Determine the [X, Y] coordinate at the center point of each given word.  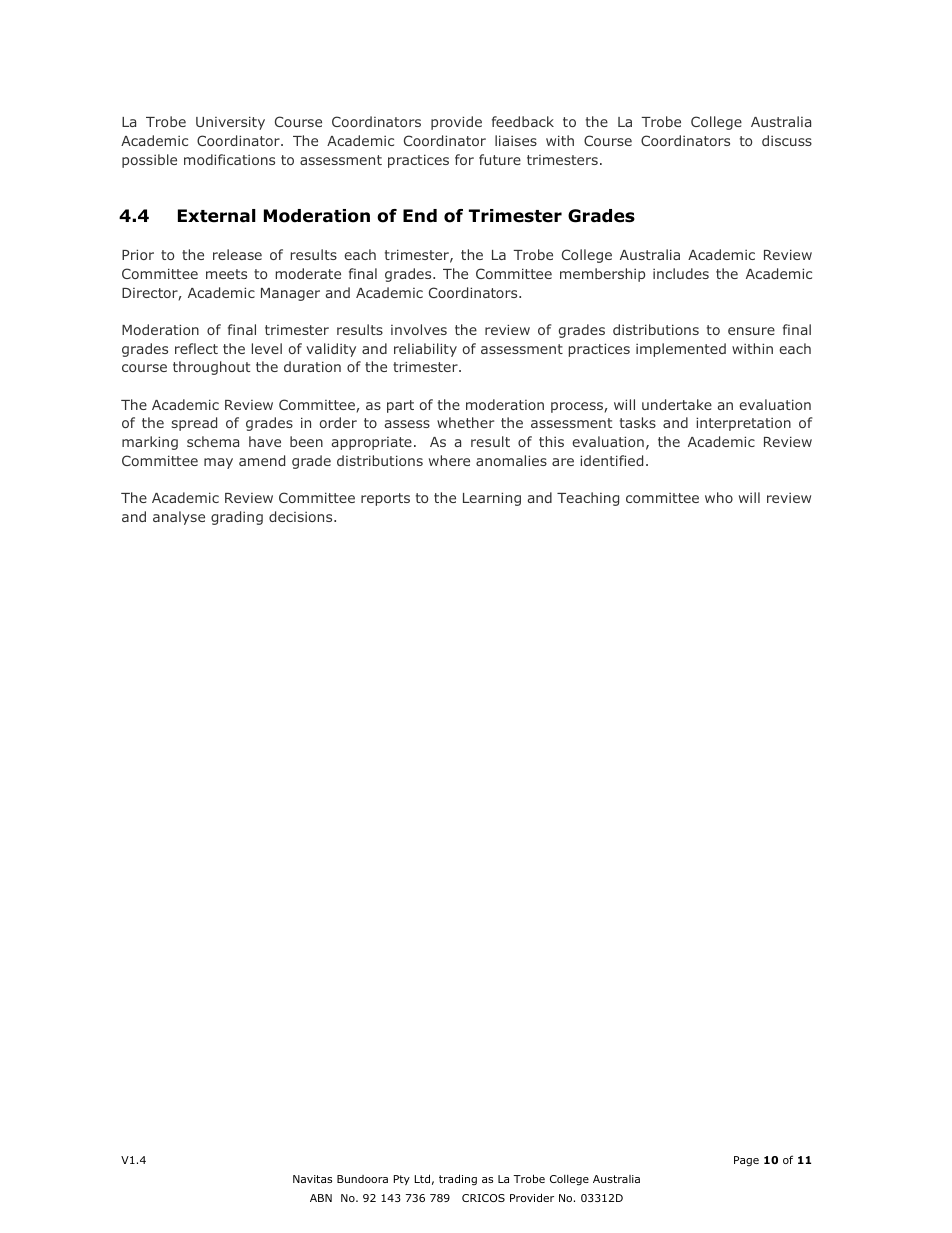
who [719, 497]
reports [385, 499]
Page [746, 1161]
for [464, 159]
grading [237, 518]
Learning [492, 499]
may [218, 463]
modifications [229, 159]
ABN [321, 1198]
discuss [787, 140]
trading [458, 1180]
